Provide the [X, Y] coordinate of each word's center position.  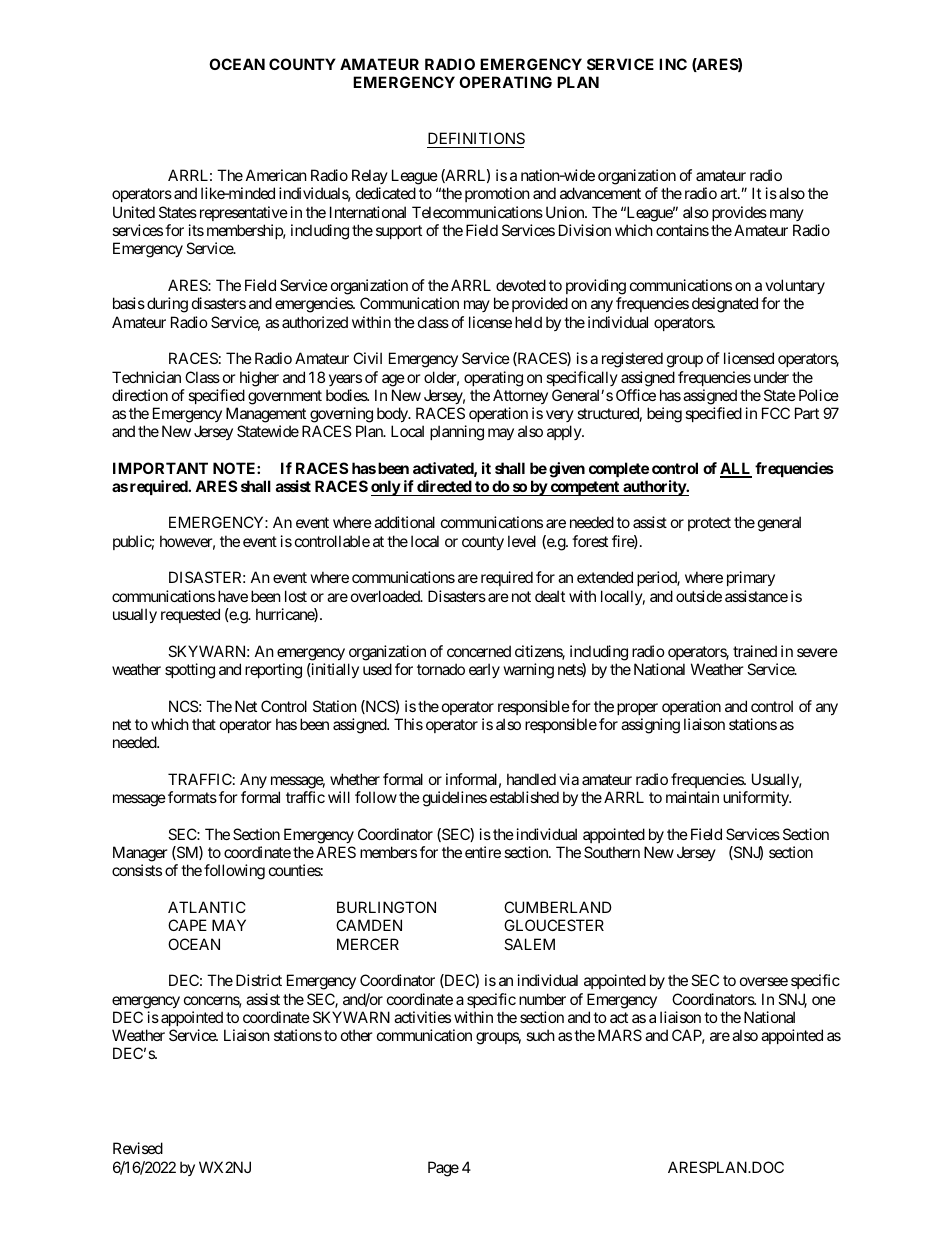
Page [443, 1169]
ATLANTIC [207, 907]
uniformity [757, 798]
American [276, 175]
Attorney [520, 396]
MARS [620, 1035]
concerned [479, 651]
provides [739, 213]
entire [483, 852]
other [357, 1035]
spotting [190, 671]
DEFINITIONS [476, 140]
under [771, 377]
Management [266, 415]
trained [755, 651]
